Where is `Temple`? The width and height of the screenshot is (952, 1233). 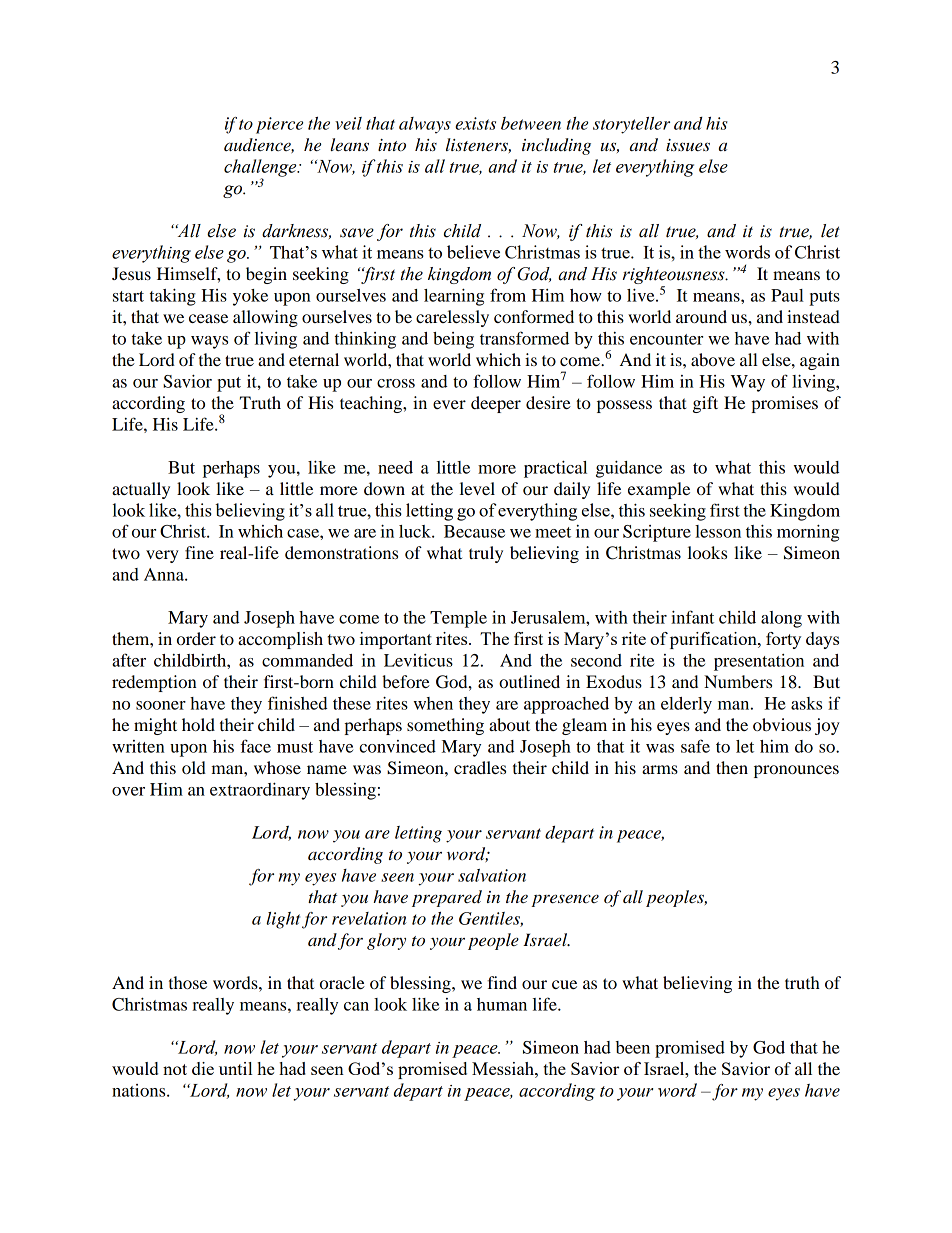
Temple is located at coordinates (458, 619).
